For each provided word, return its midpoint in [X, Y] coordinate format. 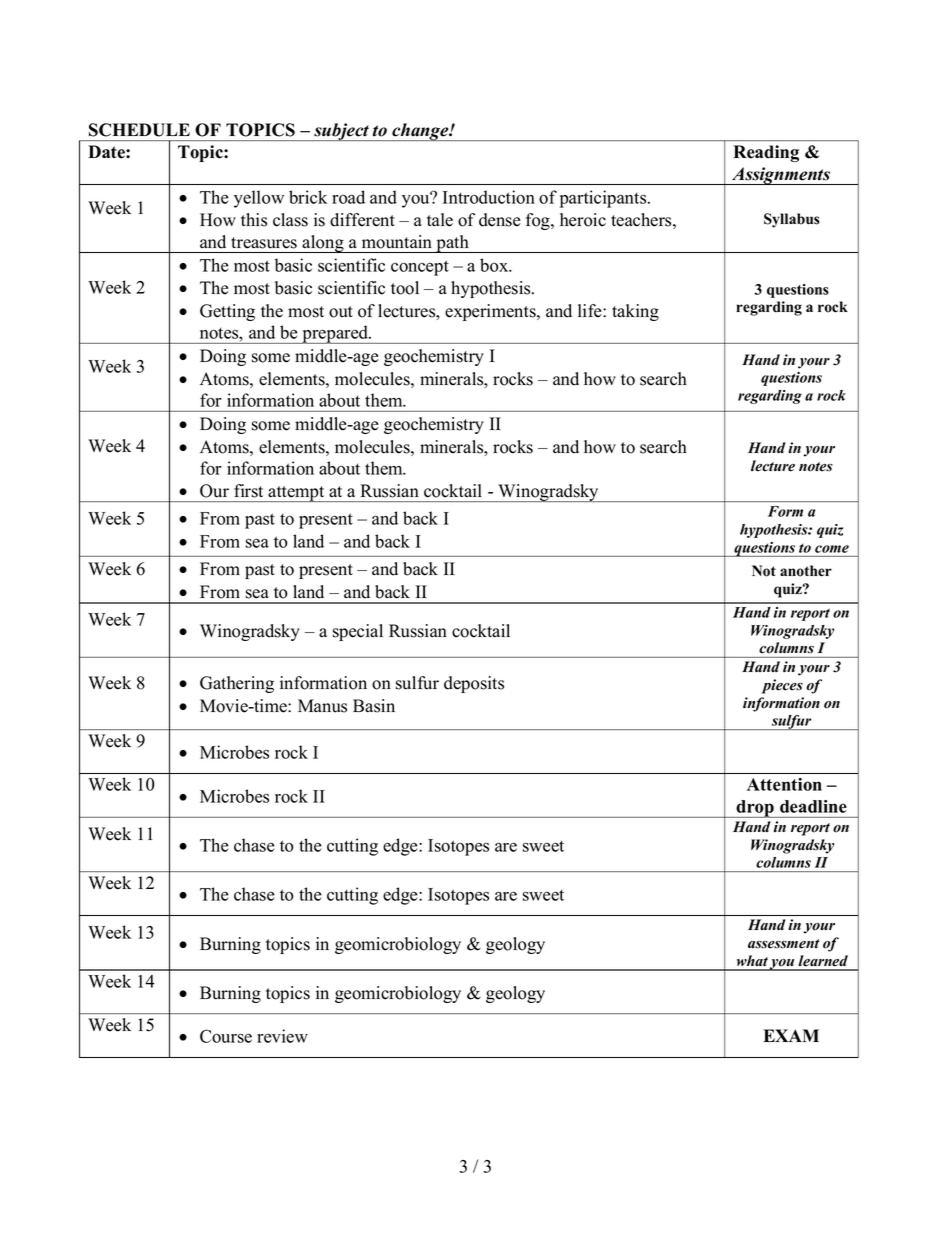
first [248, 491]
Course [226, 1036]
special [358, 632]
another [806, 571]
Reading [766, 153]
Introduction [489, 197]
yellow [259, 199]
